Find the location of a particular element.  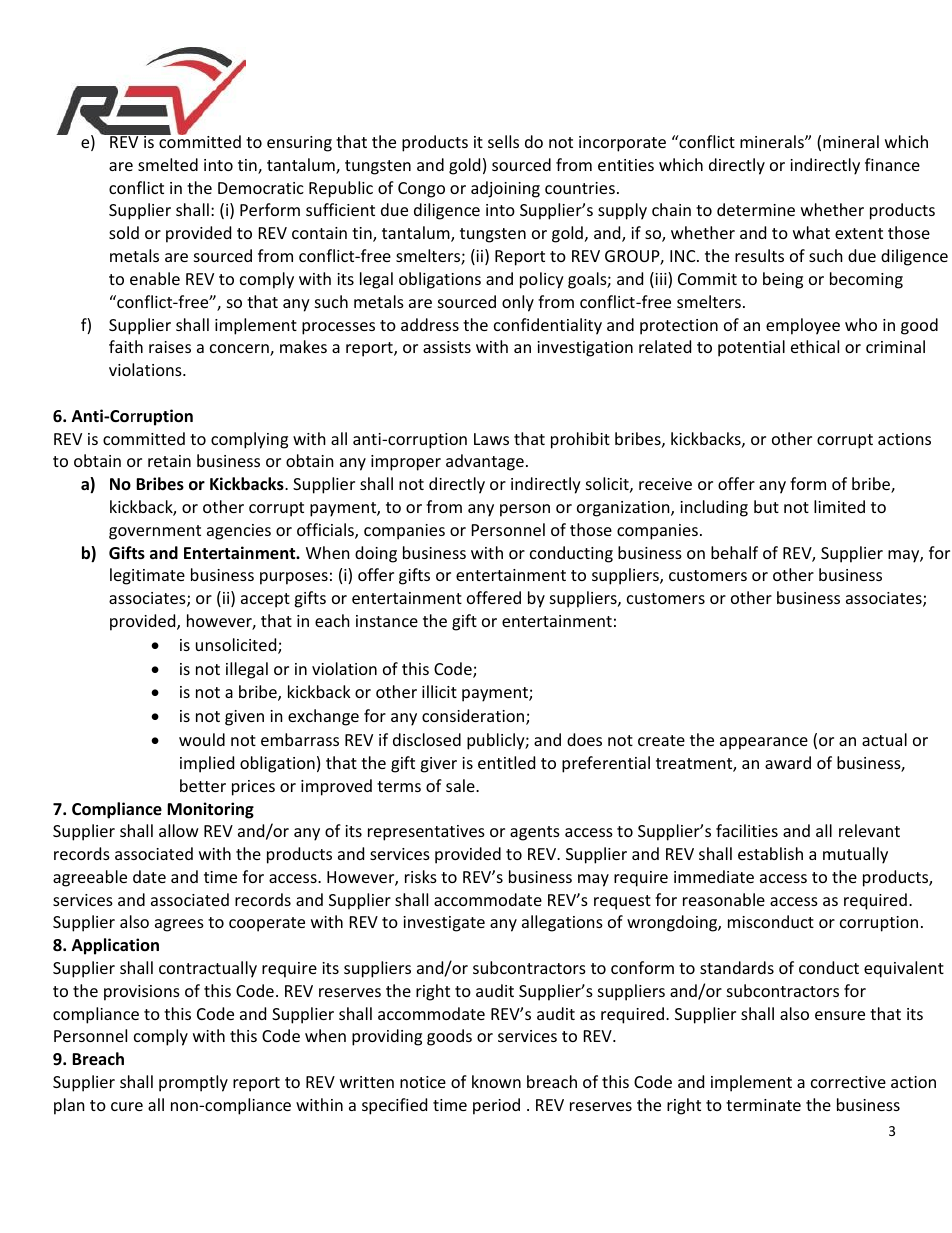

limited is located at coordinates (839, 506).
